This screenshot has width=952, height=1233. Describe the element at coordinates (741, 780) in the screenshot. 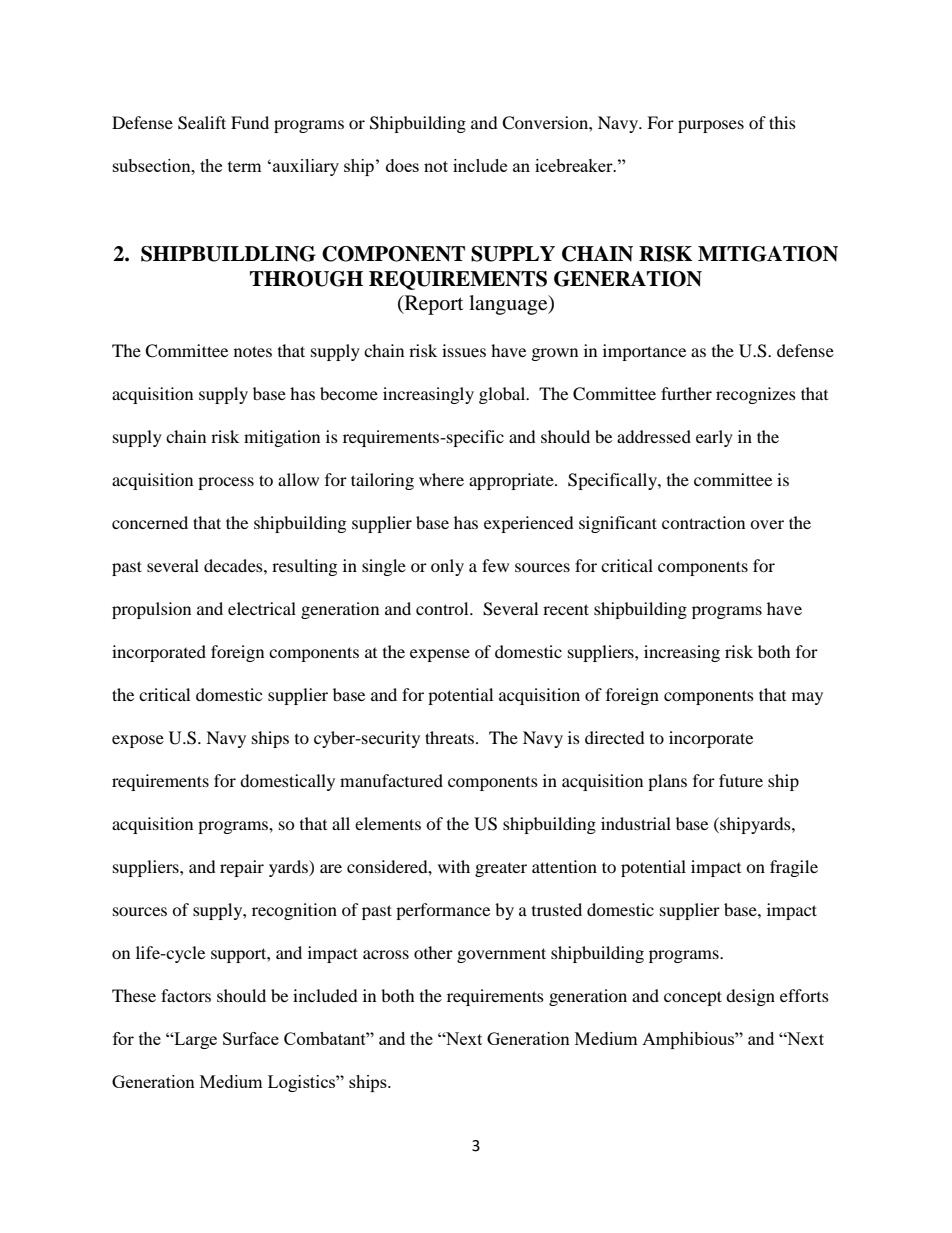

I see `future` at that location.
